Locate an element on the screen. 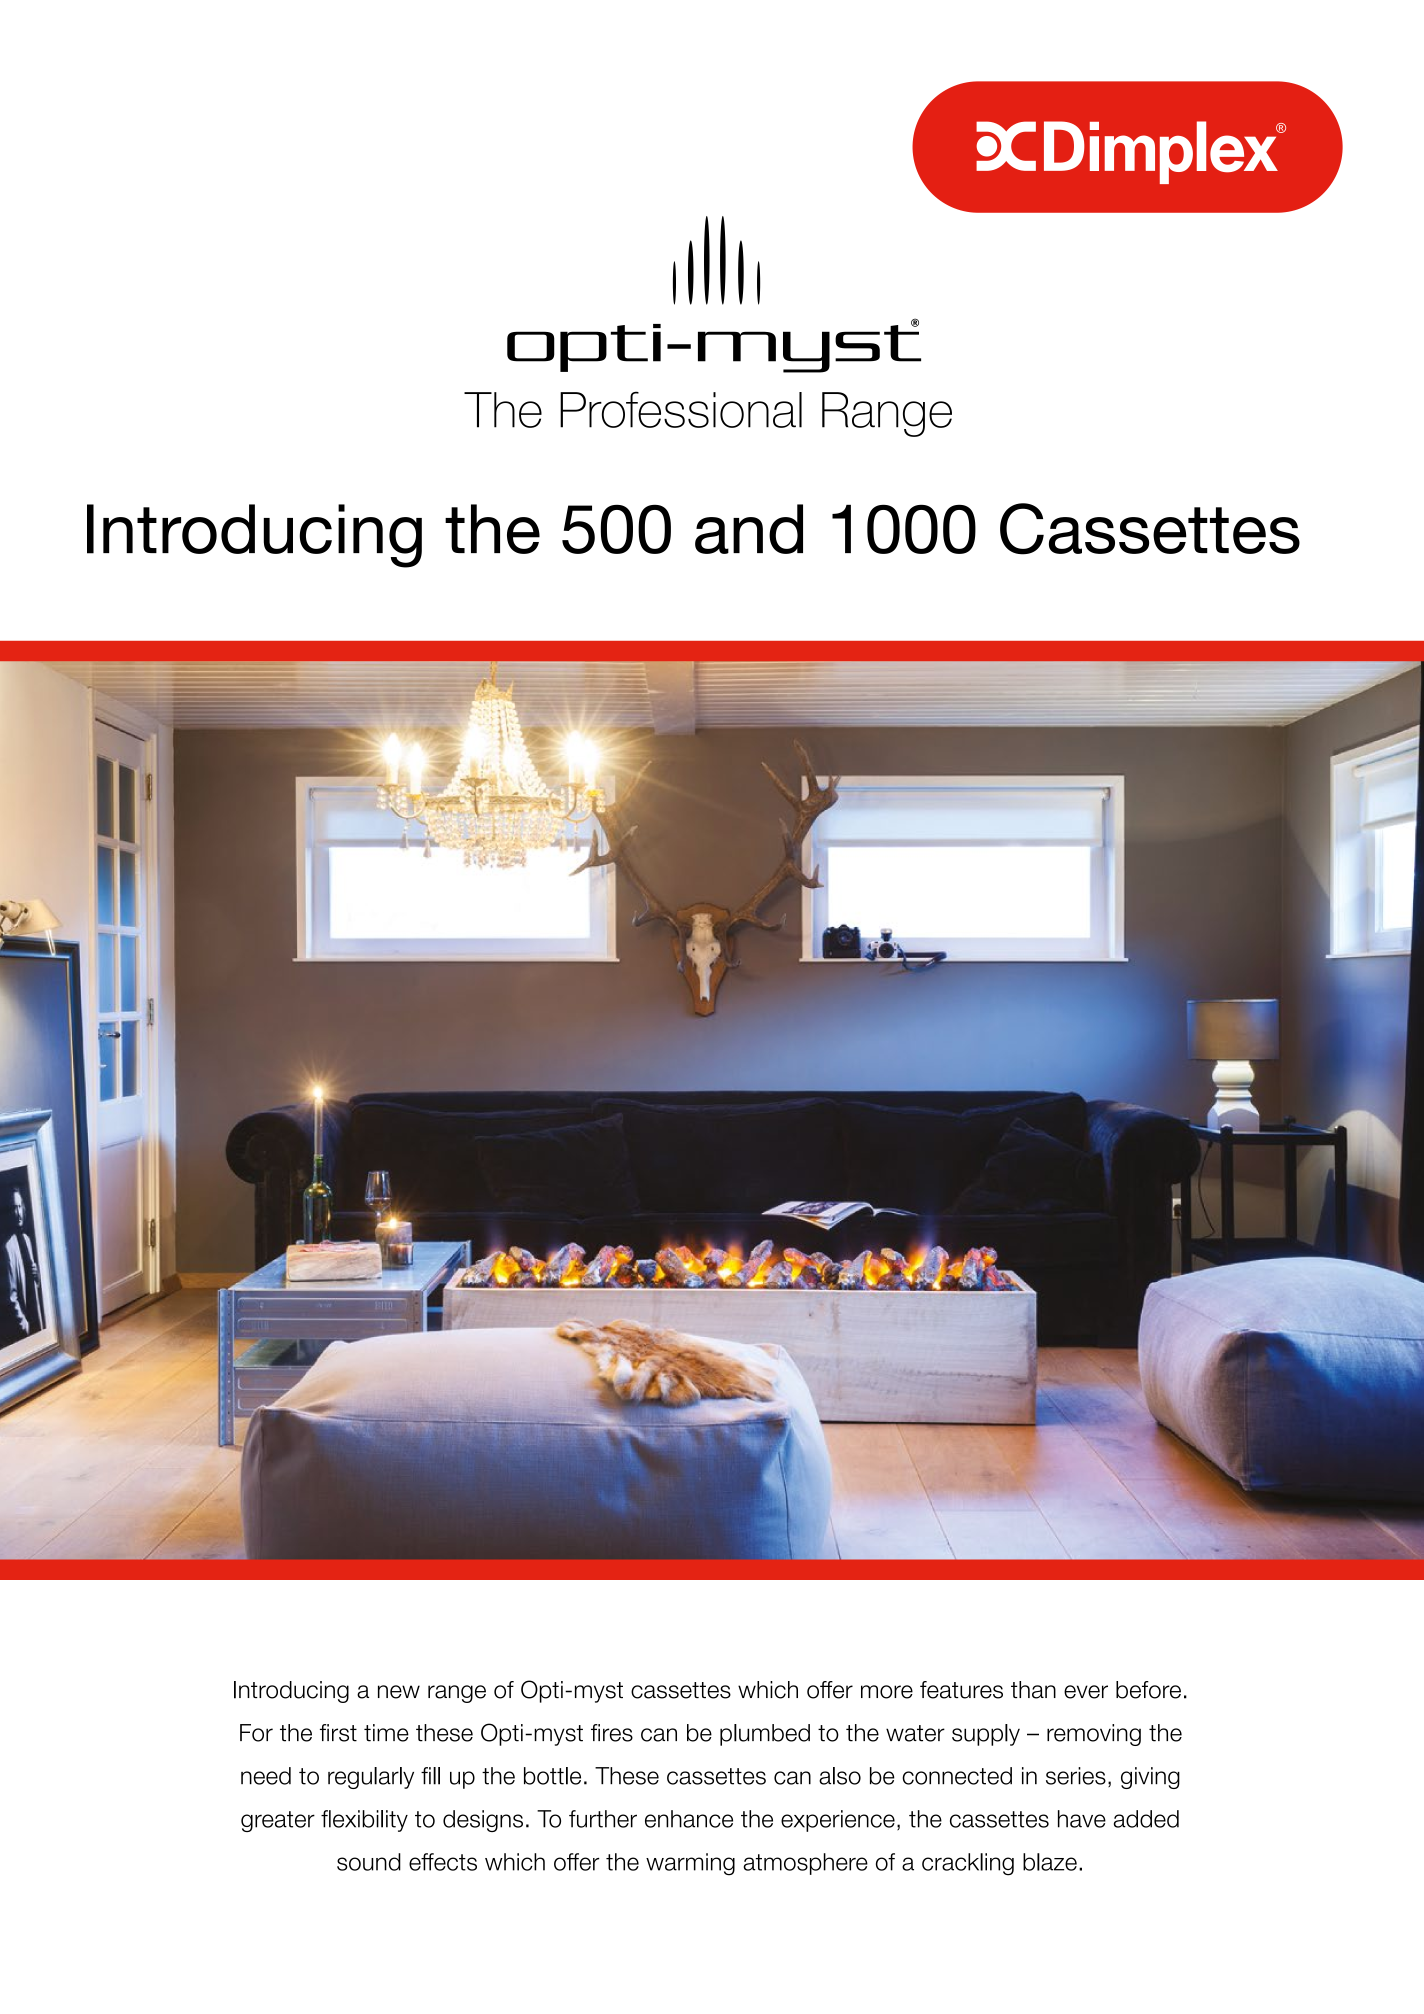 The image size is (1424, 2014). enhance is located at coordinates (689, 1819).
